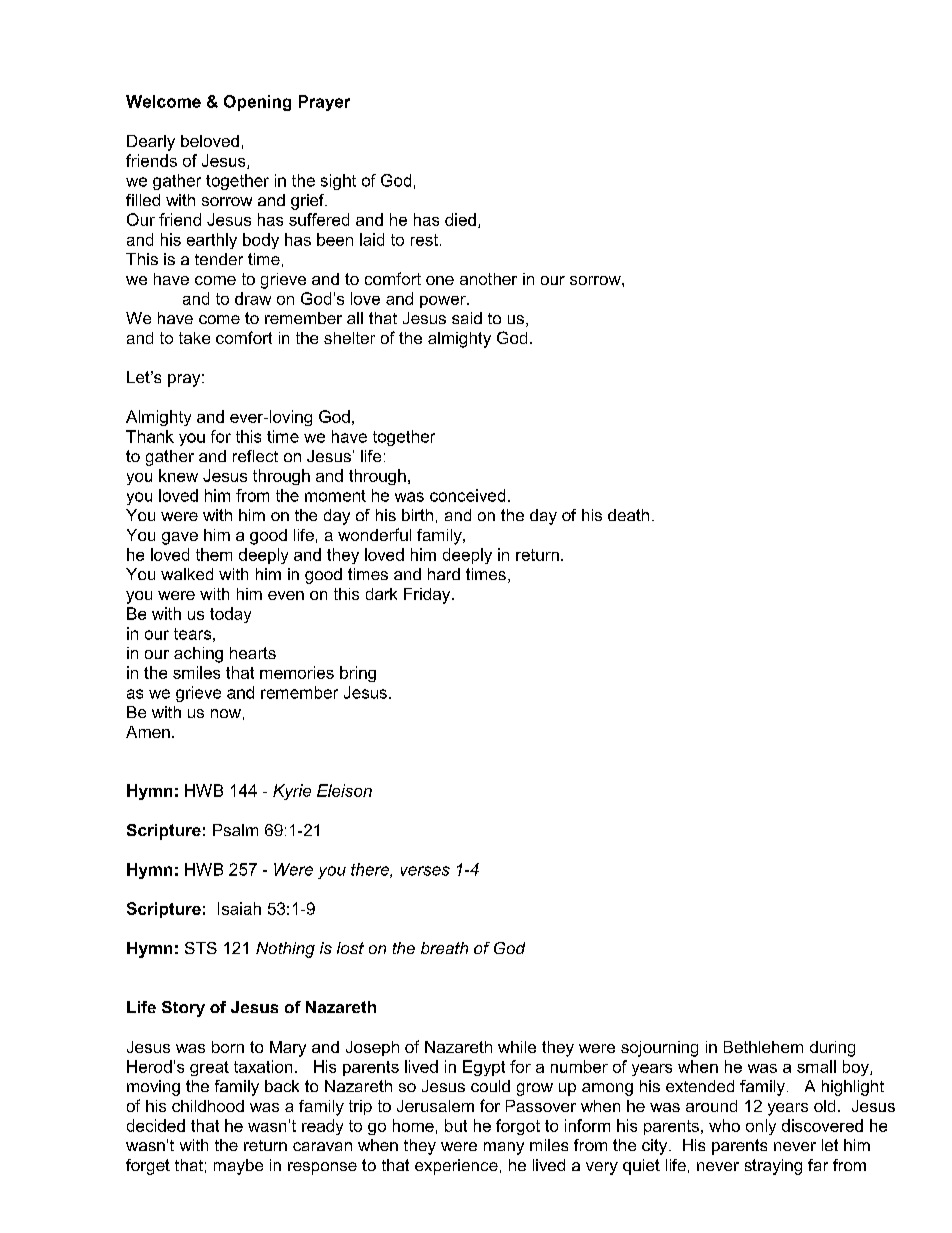 The width and height of the screenshot is (952, 1233). What do you see at coordinates (230, 615) in the screenshot?
I see `today` at bounding box center [230, 615].
